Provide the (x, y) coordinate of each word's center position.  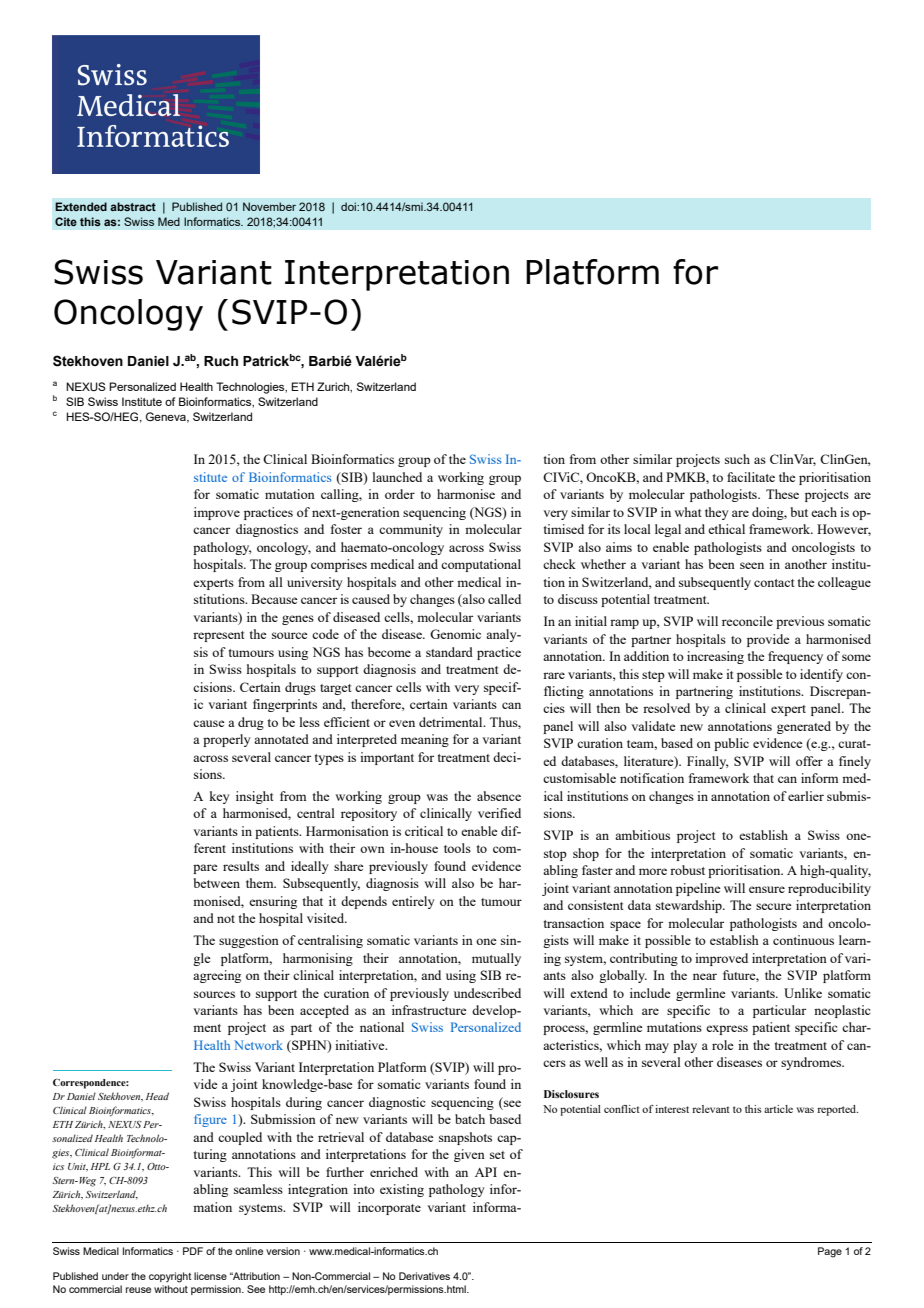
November (269, 206)
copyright (170, 1277)
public (731, 744)
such (737, 459)
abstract (133, 206)
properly (227, 740)
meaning (425, 740)
